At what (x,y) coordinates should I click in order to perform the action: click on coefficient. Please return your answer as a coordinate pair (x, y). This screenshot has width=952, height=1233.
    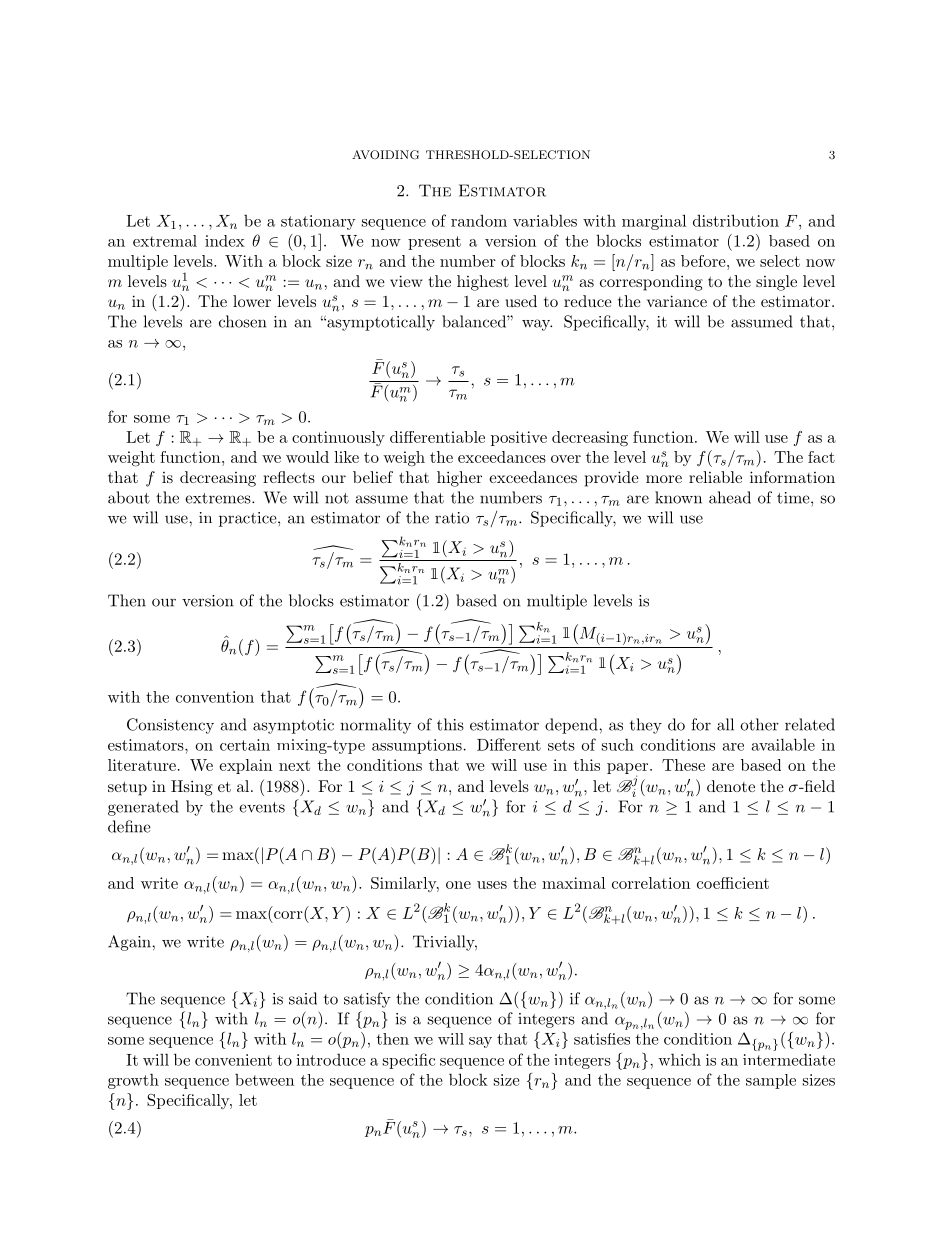
    Looking at the image, I should click on (733, 883).
